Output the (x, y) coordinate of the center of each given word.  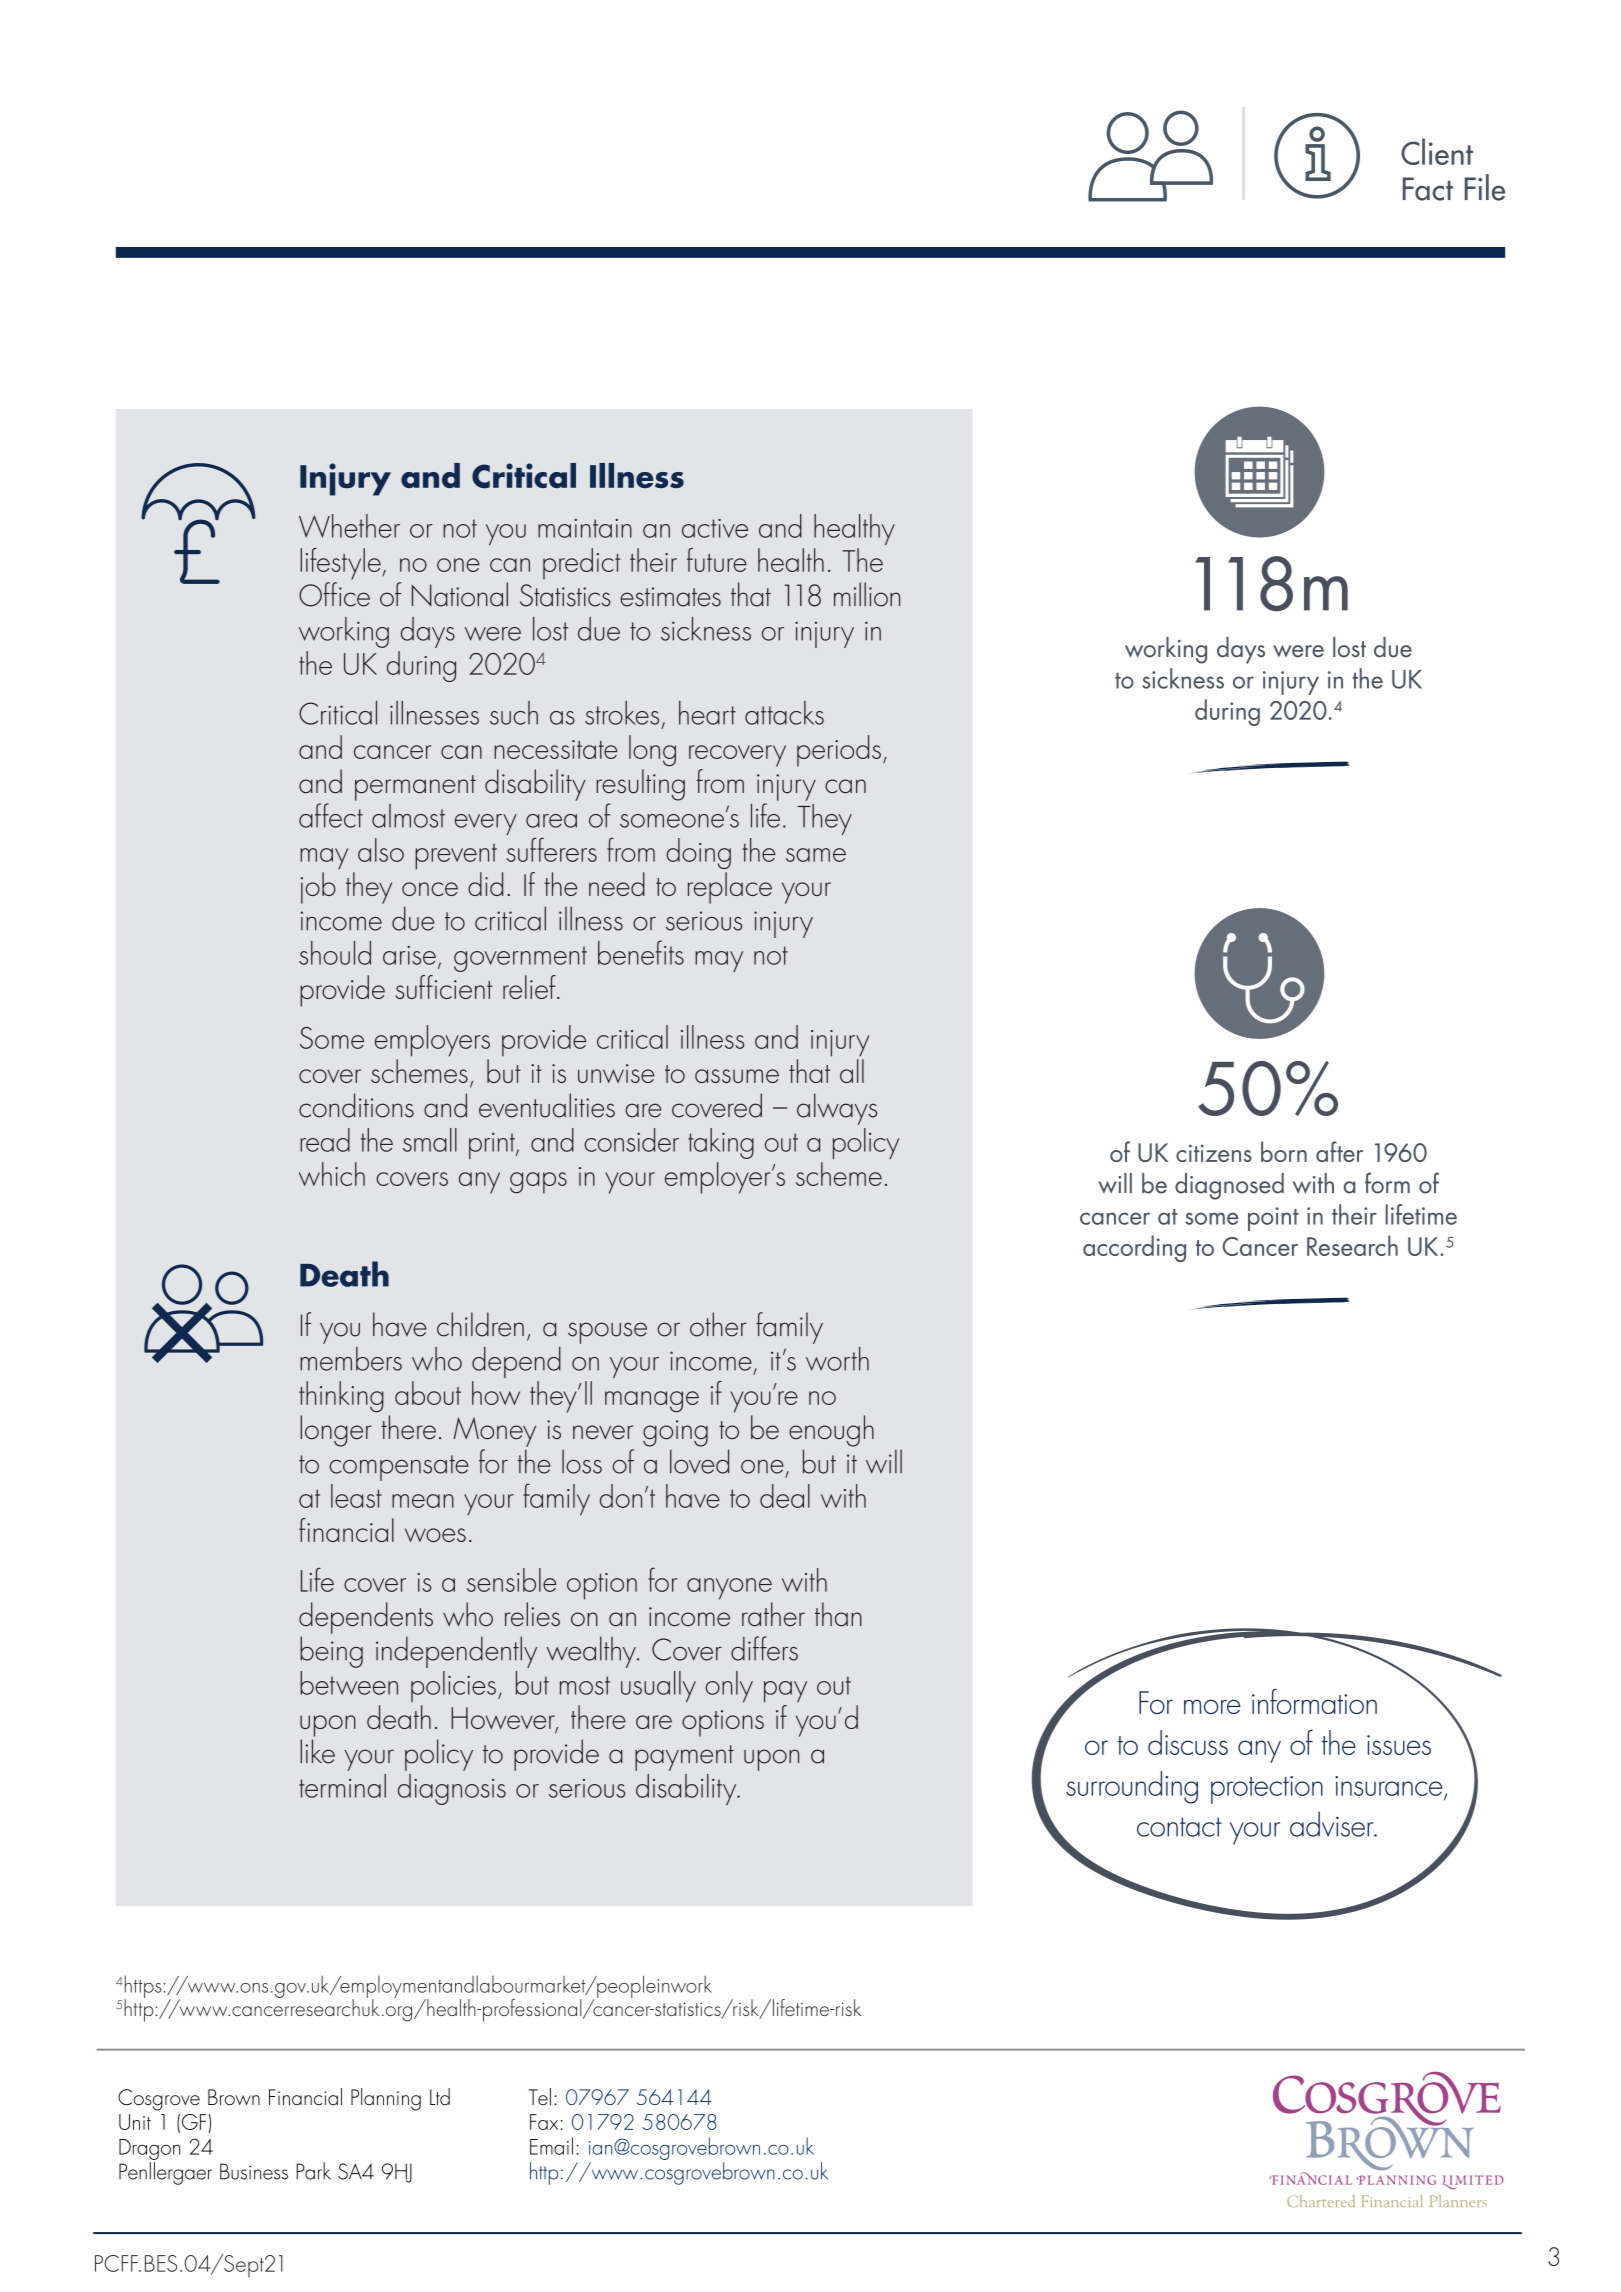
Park (313, 2171)
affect (331, 815)
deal (785, 1496)
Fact (1428, 189)
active (715, 528)
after (1339, 1151)
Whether (349, 526)
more (1212, 1707)
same (816, 855)
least (356, 1496)
